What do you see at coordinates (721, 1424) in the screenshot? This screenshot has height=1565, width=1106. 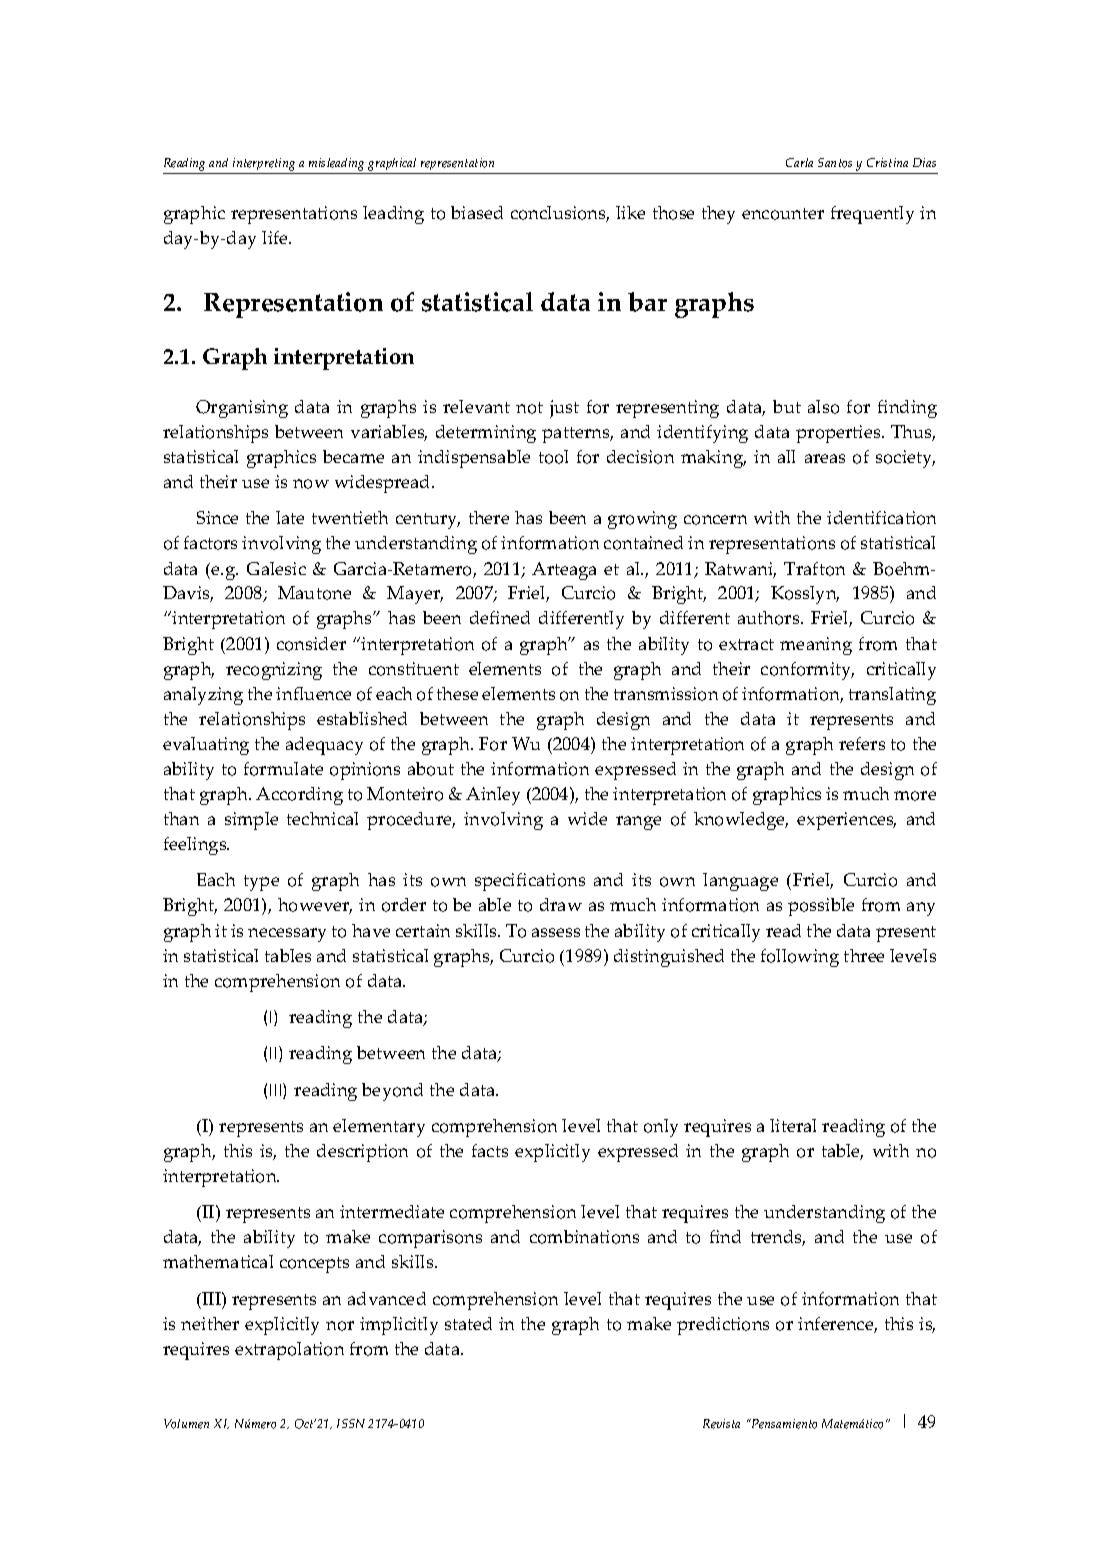 I see `Revista` at bounding box center [721, 1424].
